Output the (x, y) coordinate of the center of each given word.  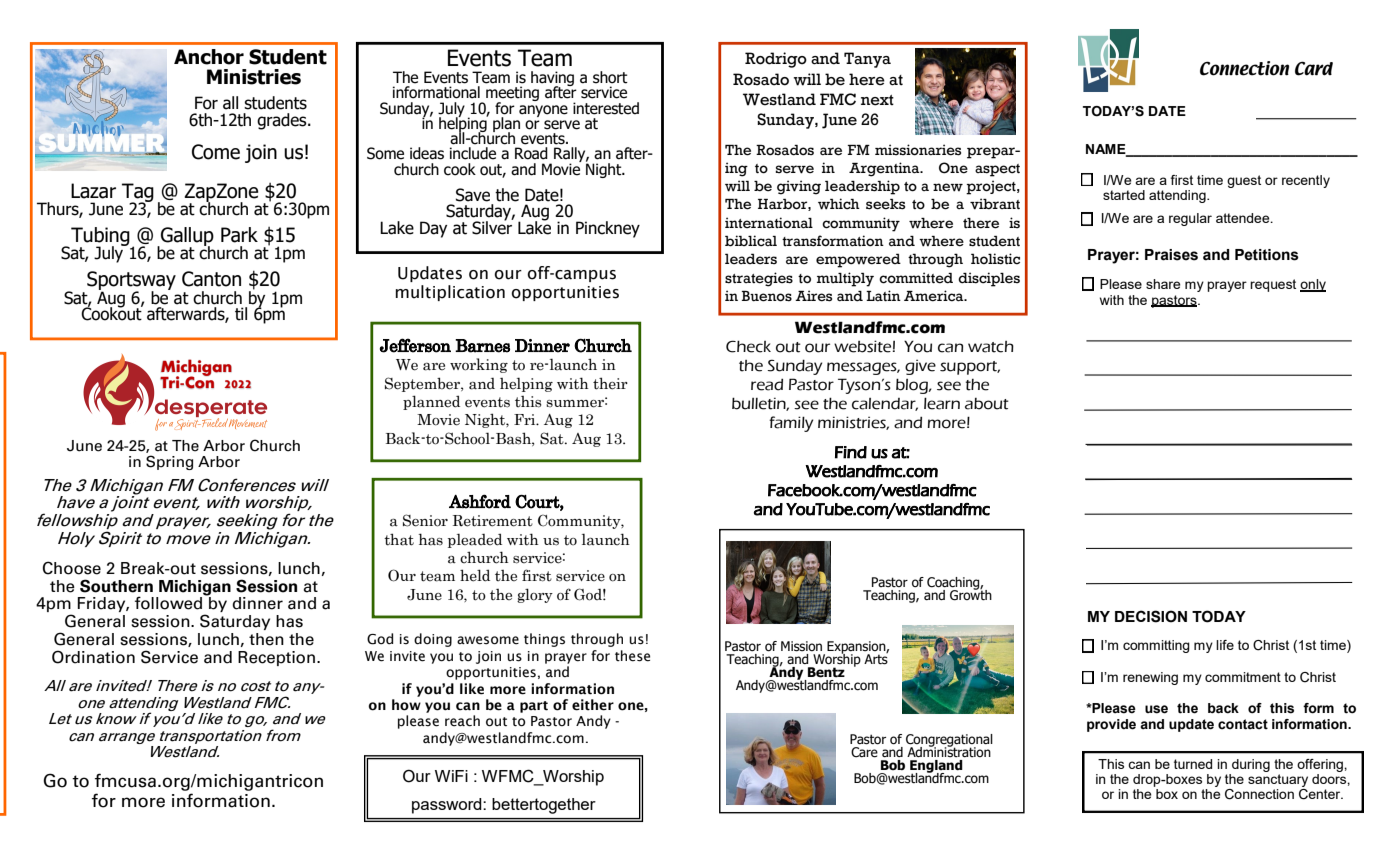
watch (991, 347)
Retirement (493, 521)
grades (283, 121)
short (610, 77)
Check (748, 346)
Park (239, 235)
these (632, 656)
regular (1190, 219)
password (448, 806)
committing (1156, 646)
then (266, 639)
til (241, 314)
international (769, 223)
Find (851, 452)
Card (1314, 68)
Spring (169, 462)
